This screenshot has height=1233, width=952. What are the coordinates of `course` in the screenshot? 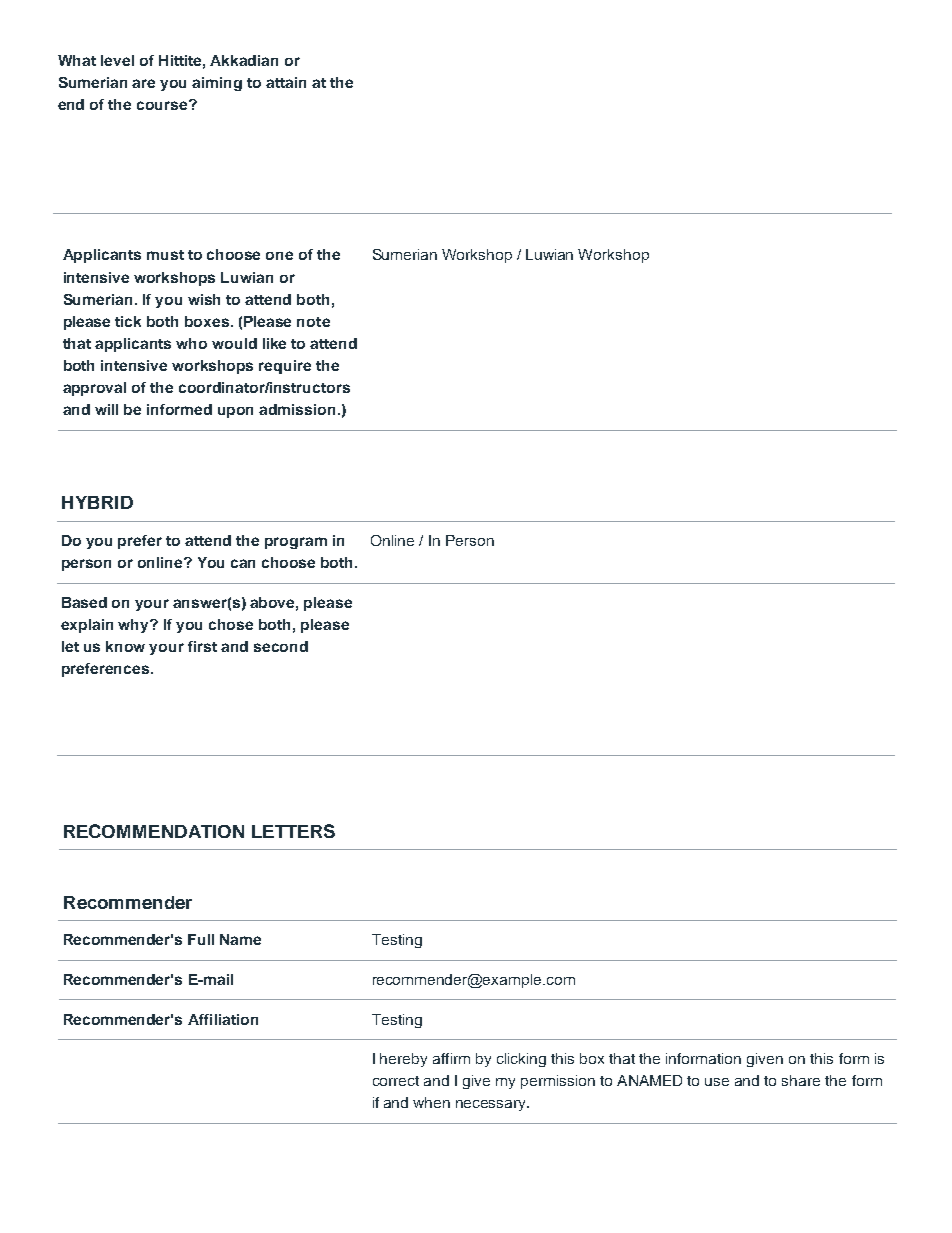 It's located at (163, 105).
